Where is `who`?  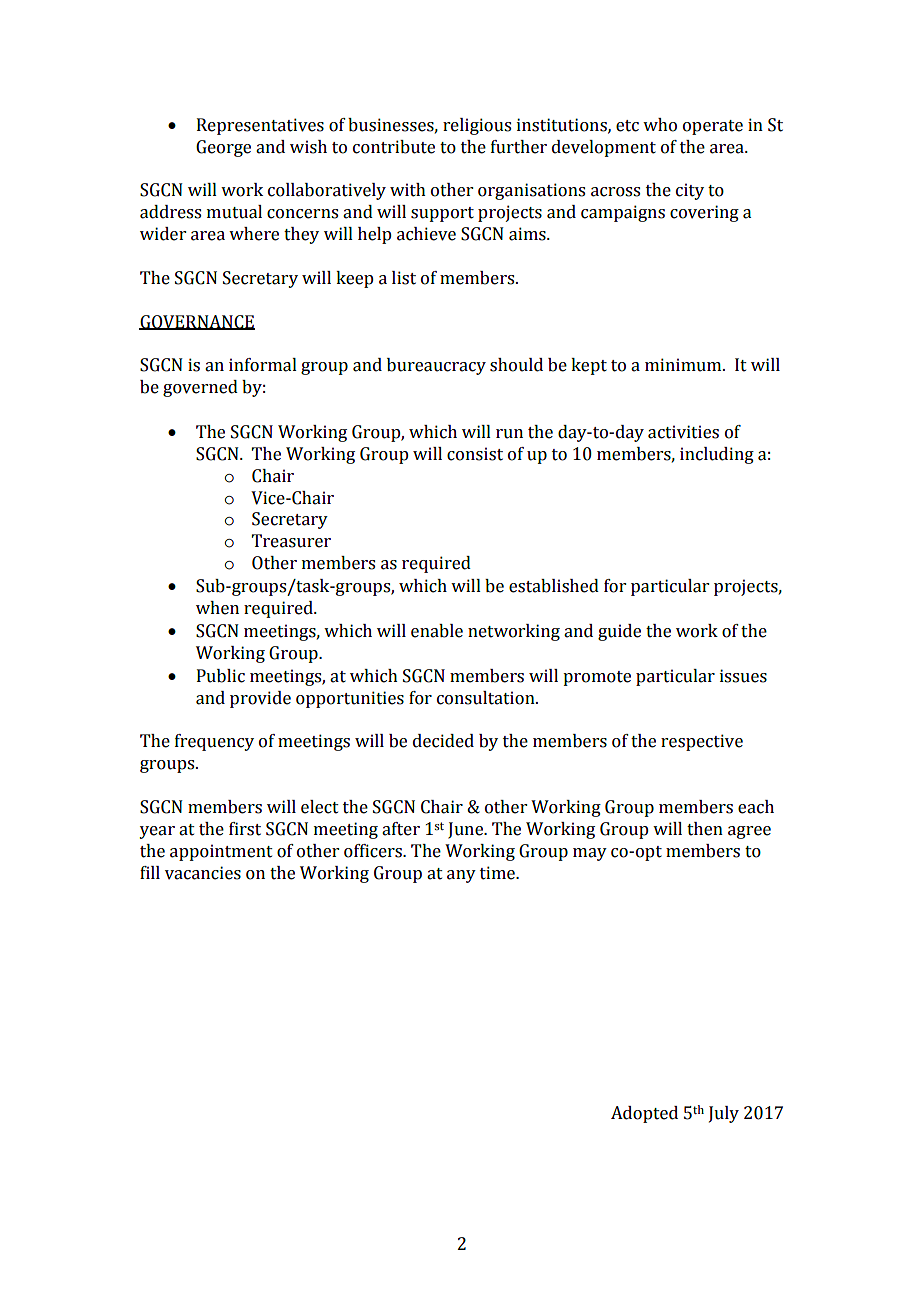
who is located at coordinates (660, 125).
